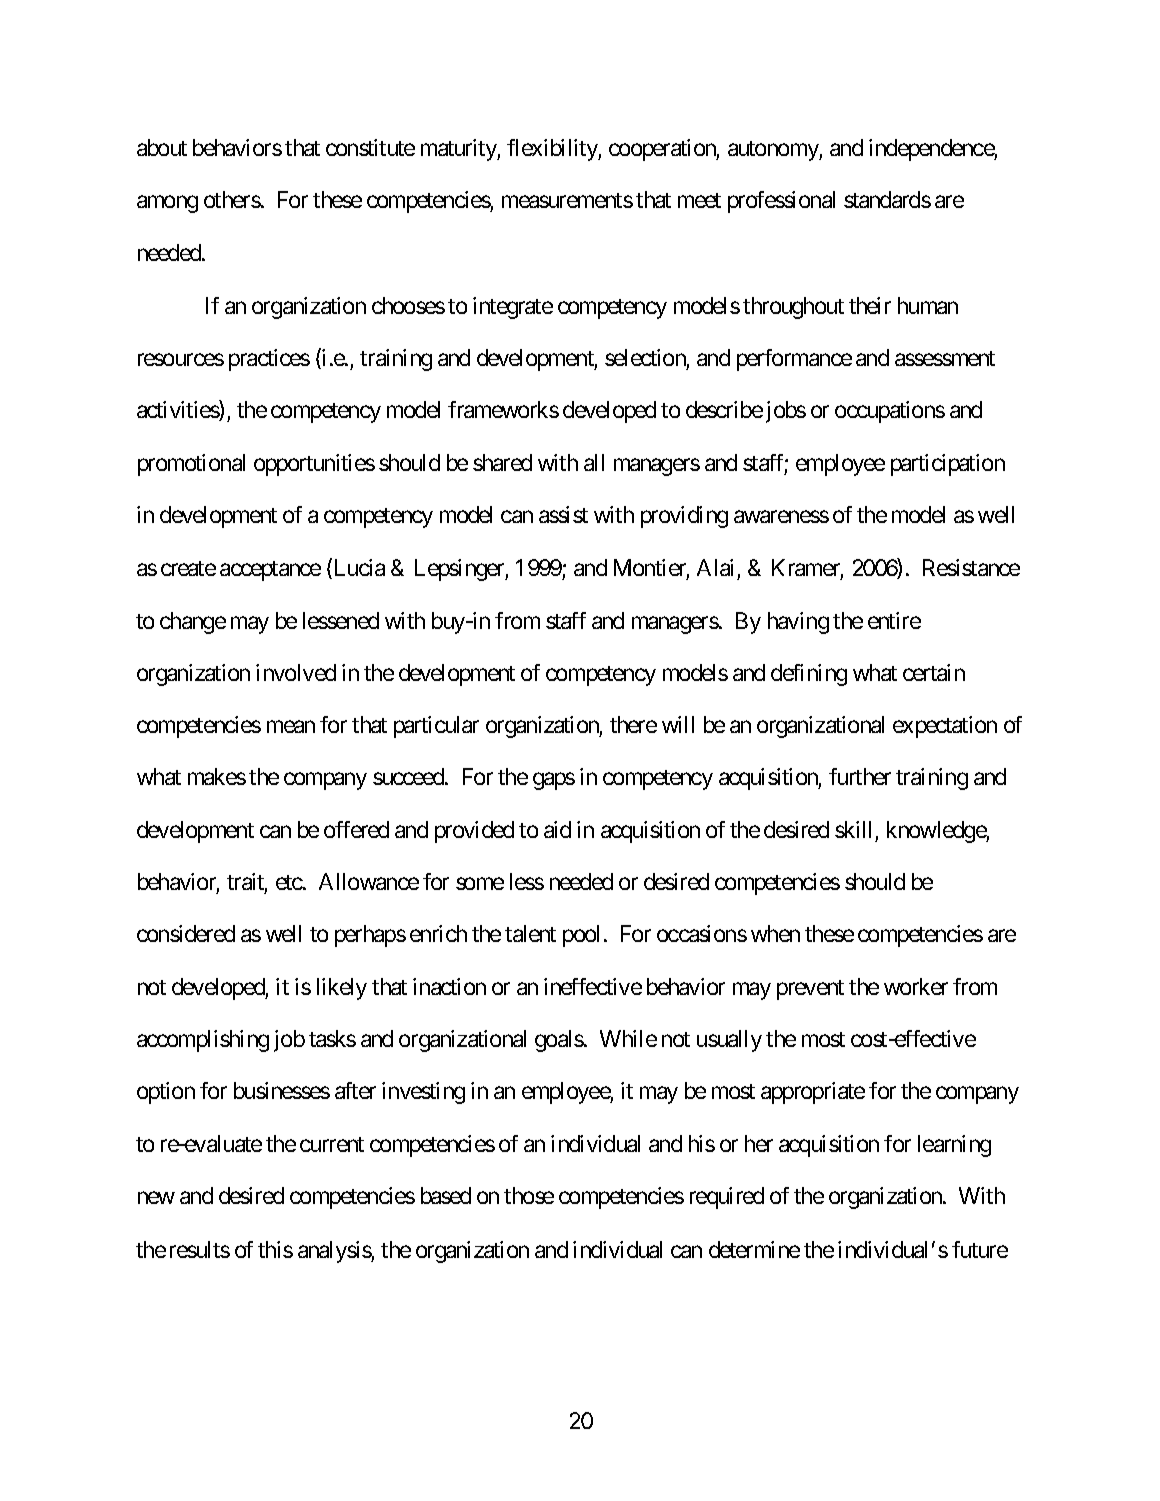  What do you see at coordinates (275, 1249) in the page?
I see `this` at bounding box center [275, 1249].
